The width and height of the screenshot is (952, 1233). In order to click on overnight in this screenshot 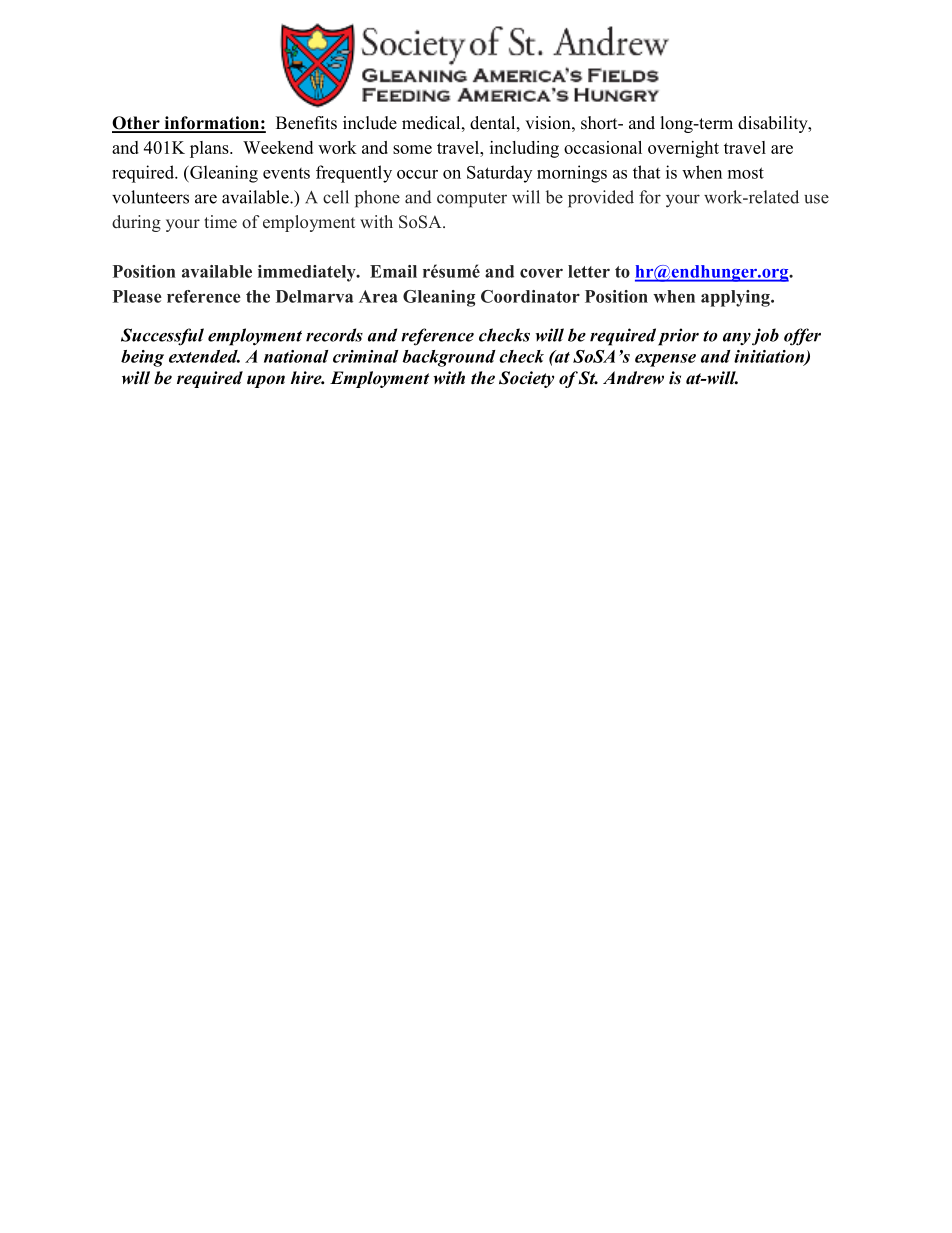, I will do `click(683, 149)`.
